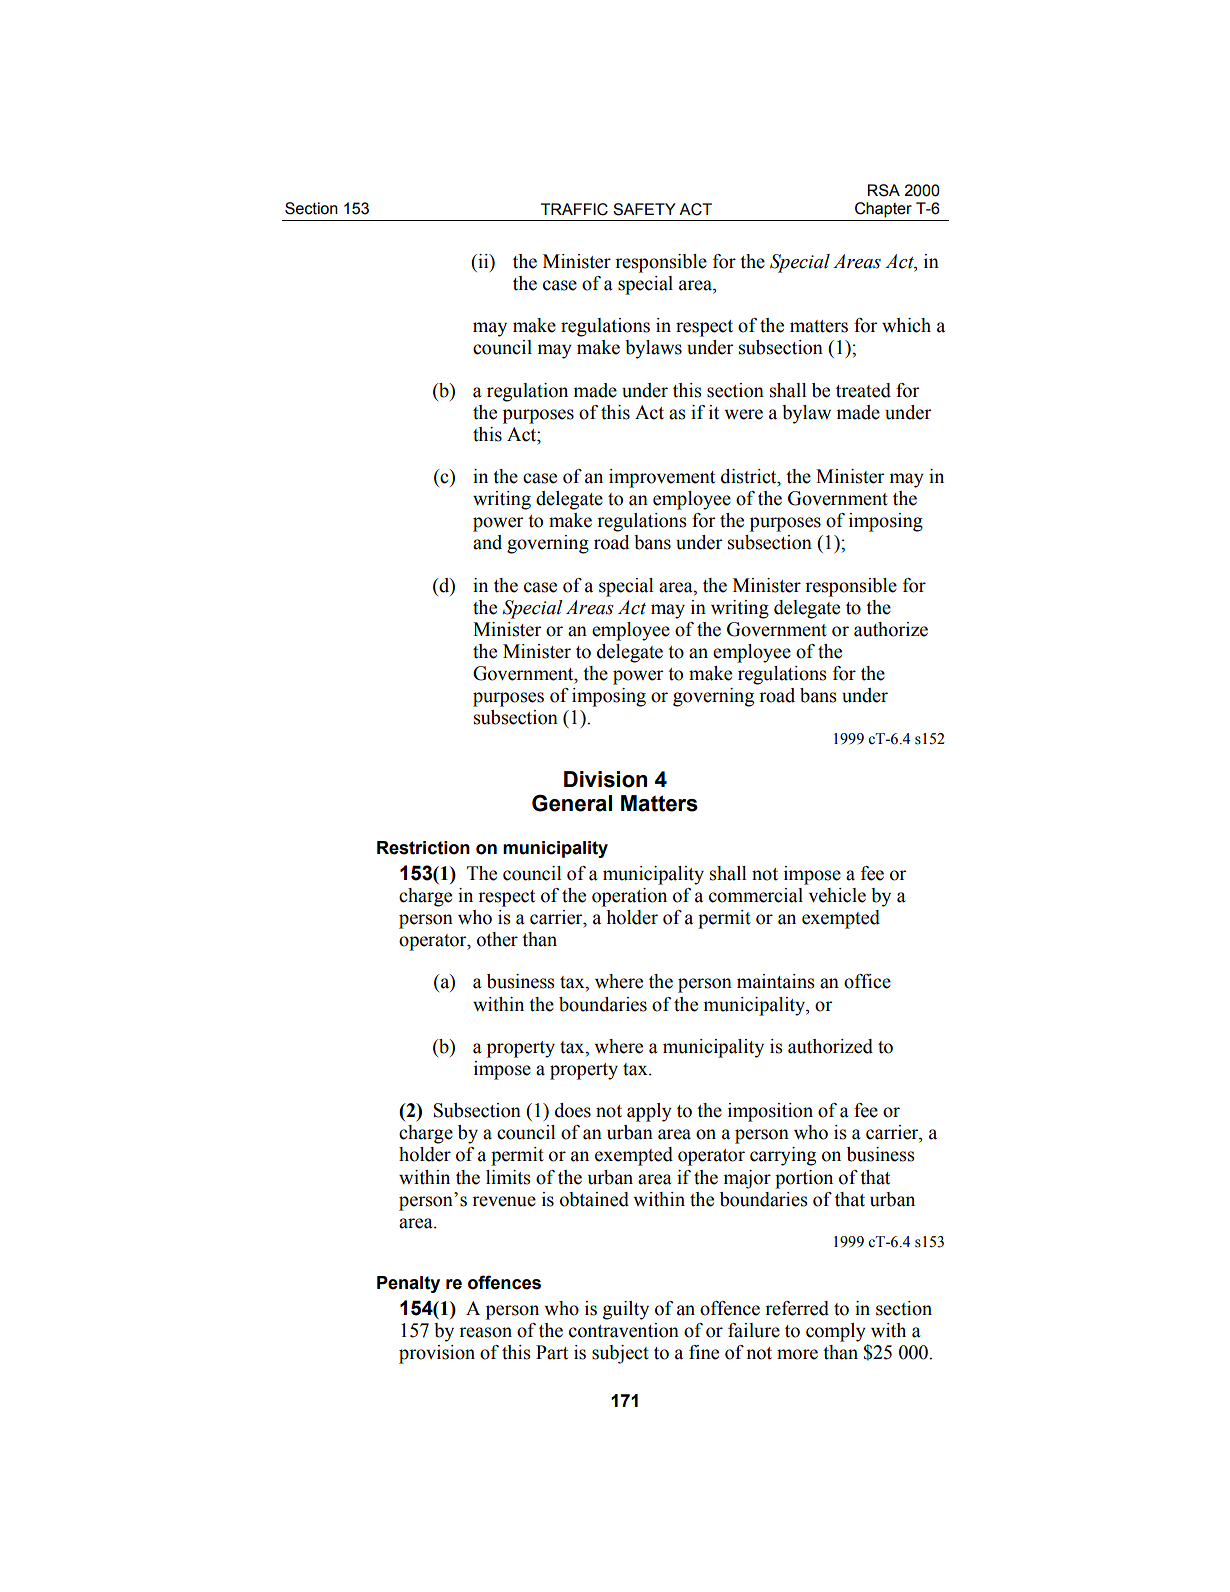 This screenshot has height=1592, width=1230. Describe the element at coordinates (485, 1332) in the screenshot. I see `reason` at that location.
